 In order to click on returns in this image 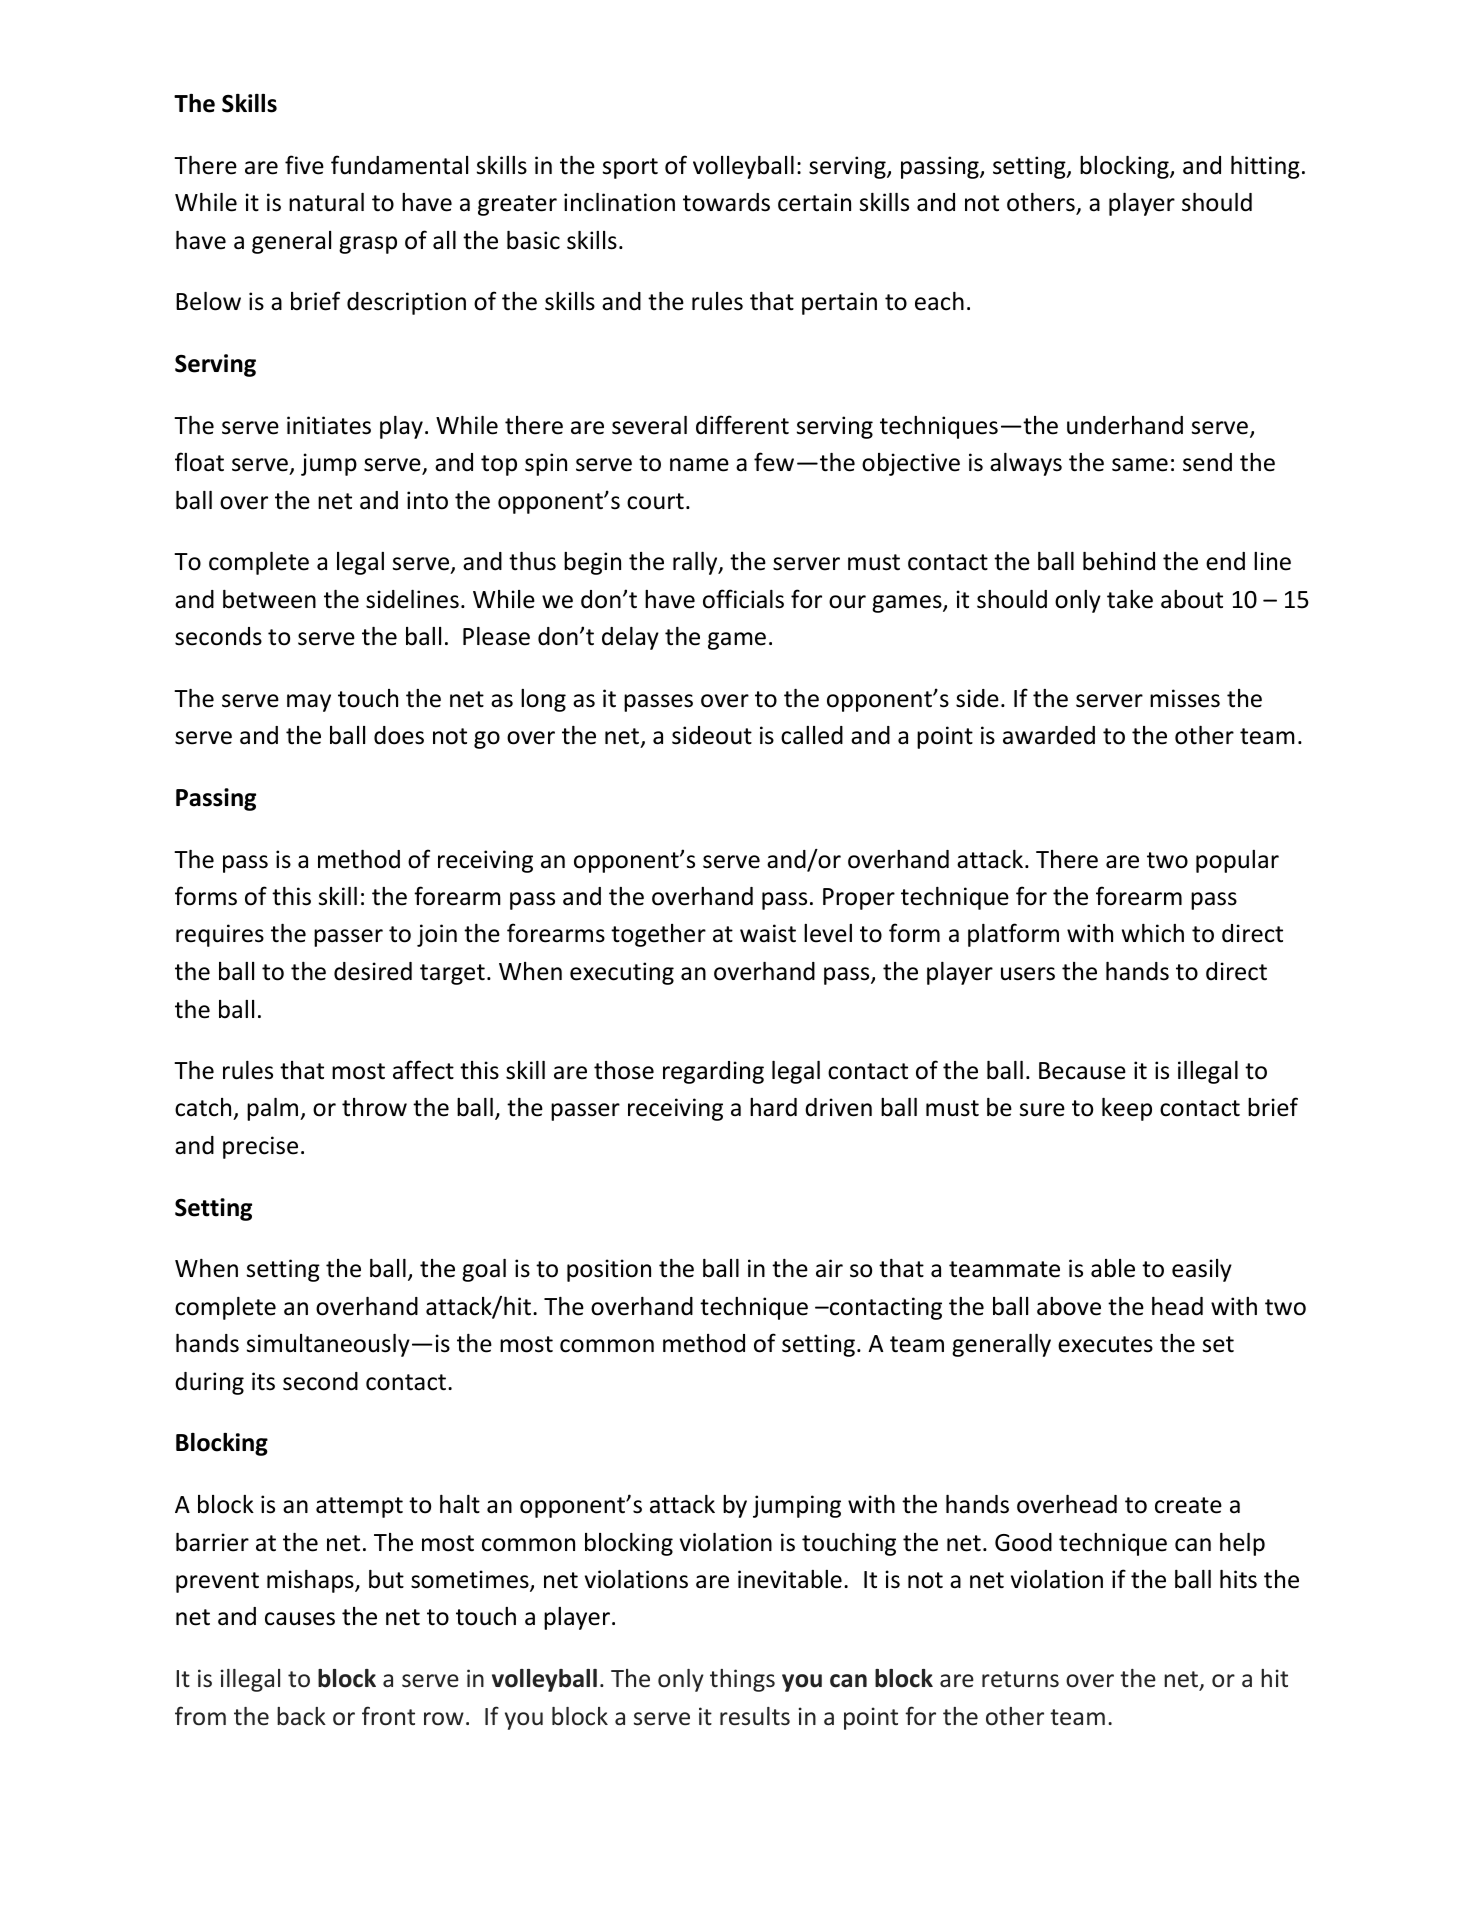, I will do `click(1020, 1679)`.
